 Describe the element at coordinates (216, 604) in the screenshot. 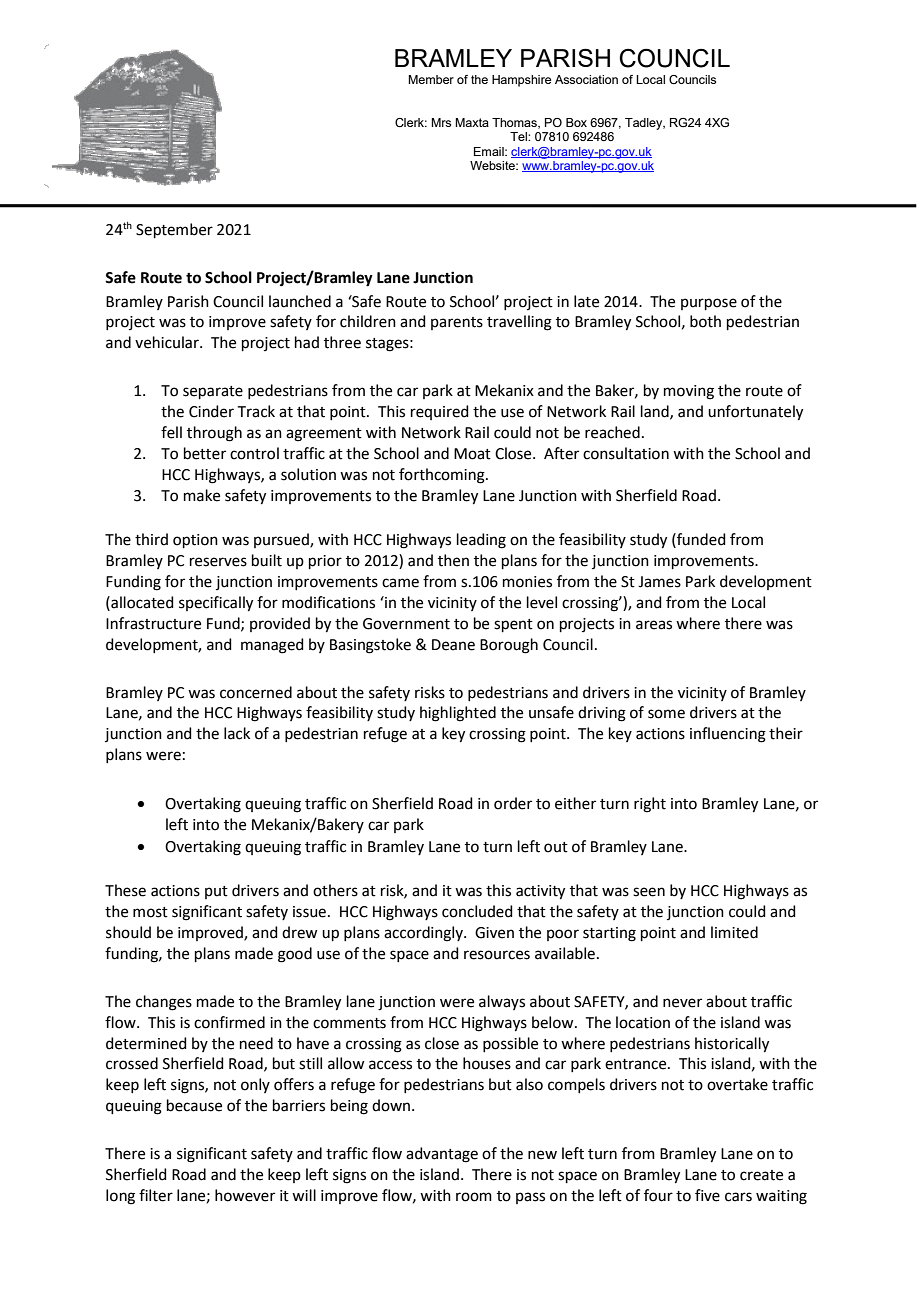

I see `specifically` at that location.
